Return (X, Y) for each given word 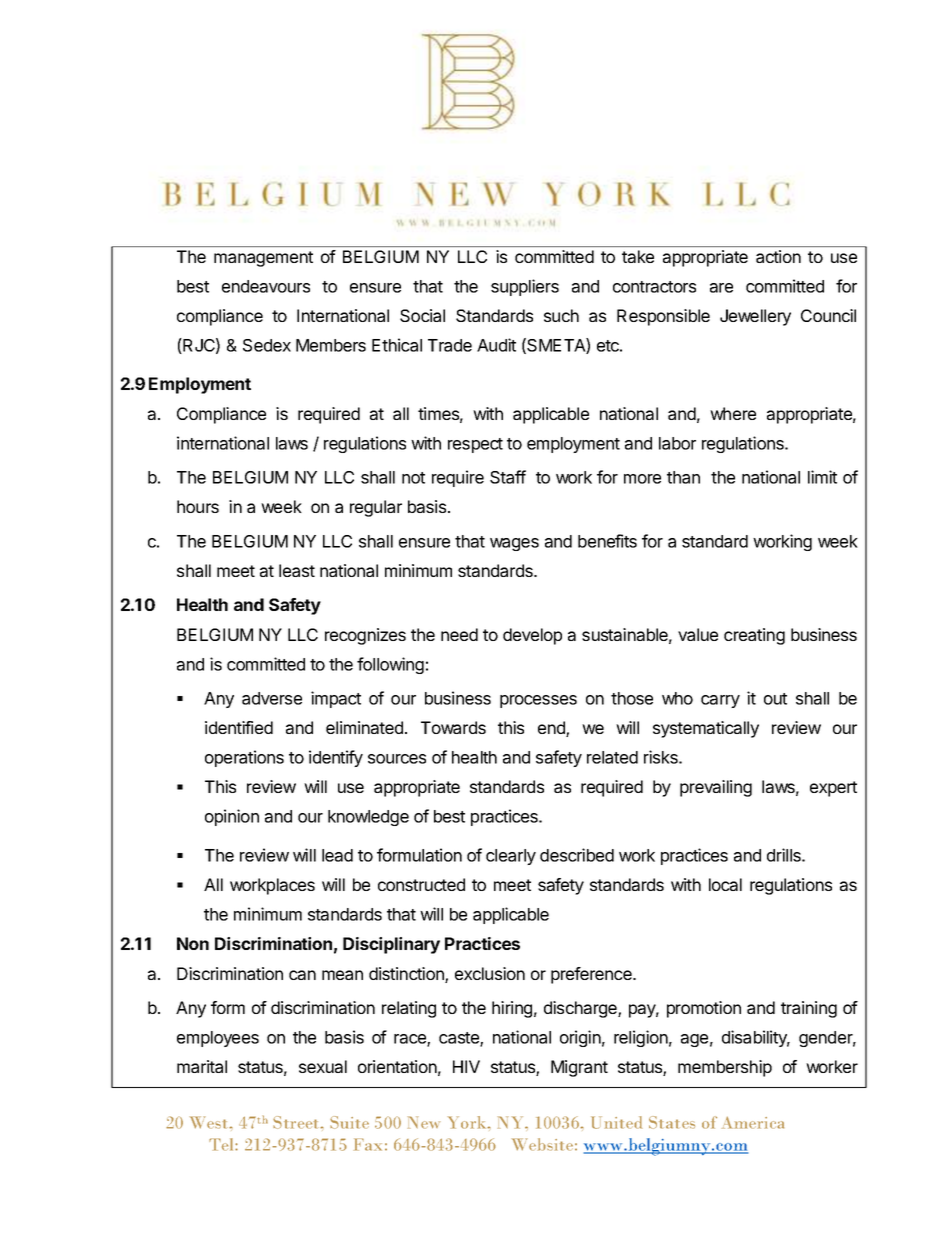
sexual (323, 1066)
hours (198, 506)
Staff (508, 477)
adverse (272, 698)
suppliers (525, 287)
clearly (511, 857)
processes (538, 701)
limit (822, 477)
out (775, 699)
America (753, 1122)
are (721, 288)
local (725, 884)
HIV (466, 1066)
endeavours (266, 286)
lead (337, 855)
